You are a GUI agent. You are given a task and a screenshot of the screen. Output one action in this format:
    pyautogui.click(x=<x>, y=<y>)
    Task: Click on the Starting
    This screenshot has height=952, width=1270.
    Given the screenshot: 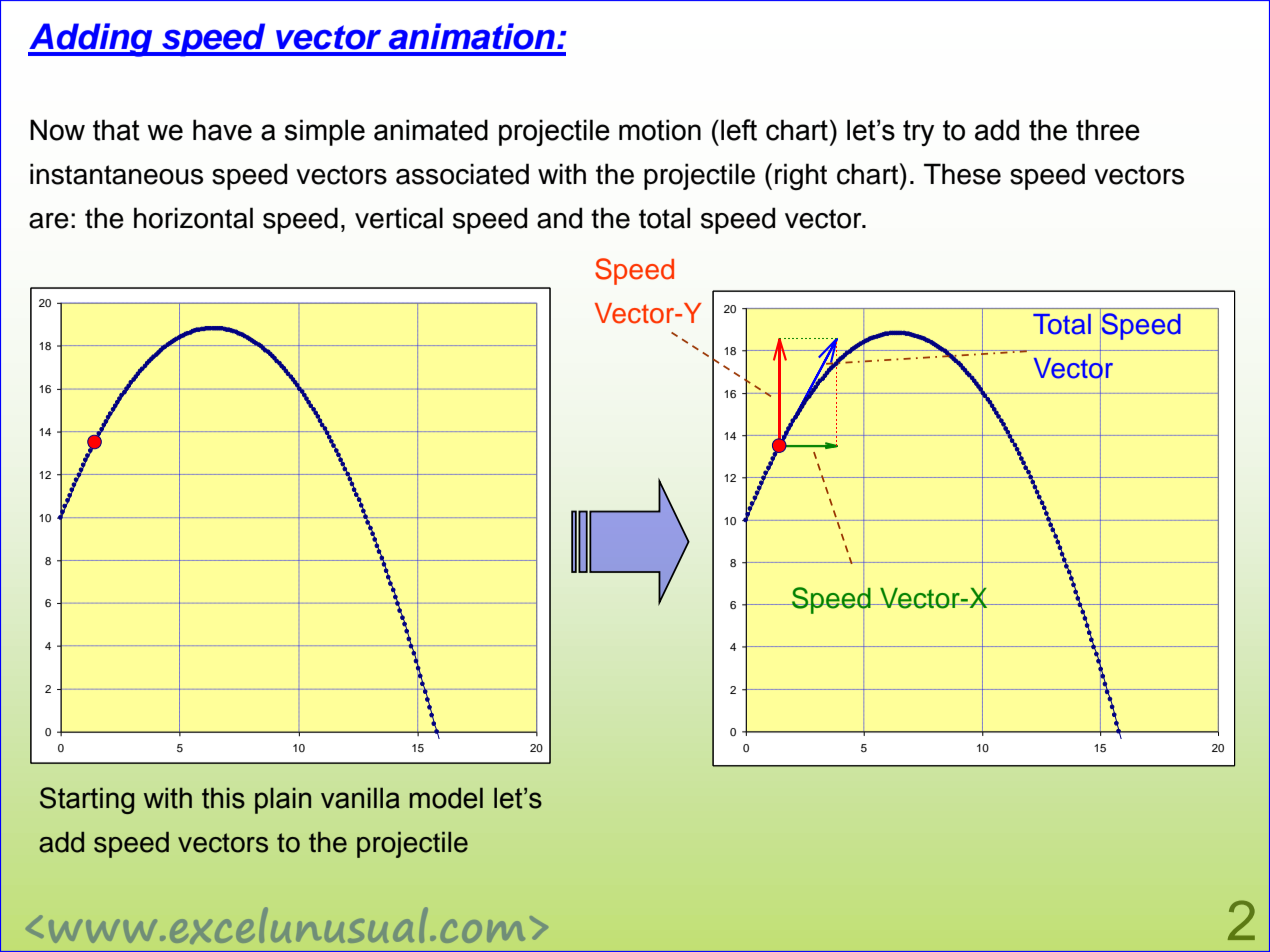 What is the action you would take?
    pyautogui.click(x=87, y=800)
